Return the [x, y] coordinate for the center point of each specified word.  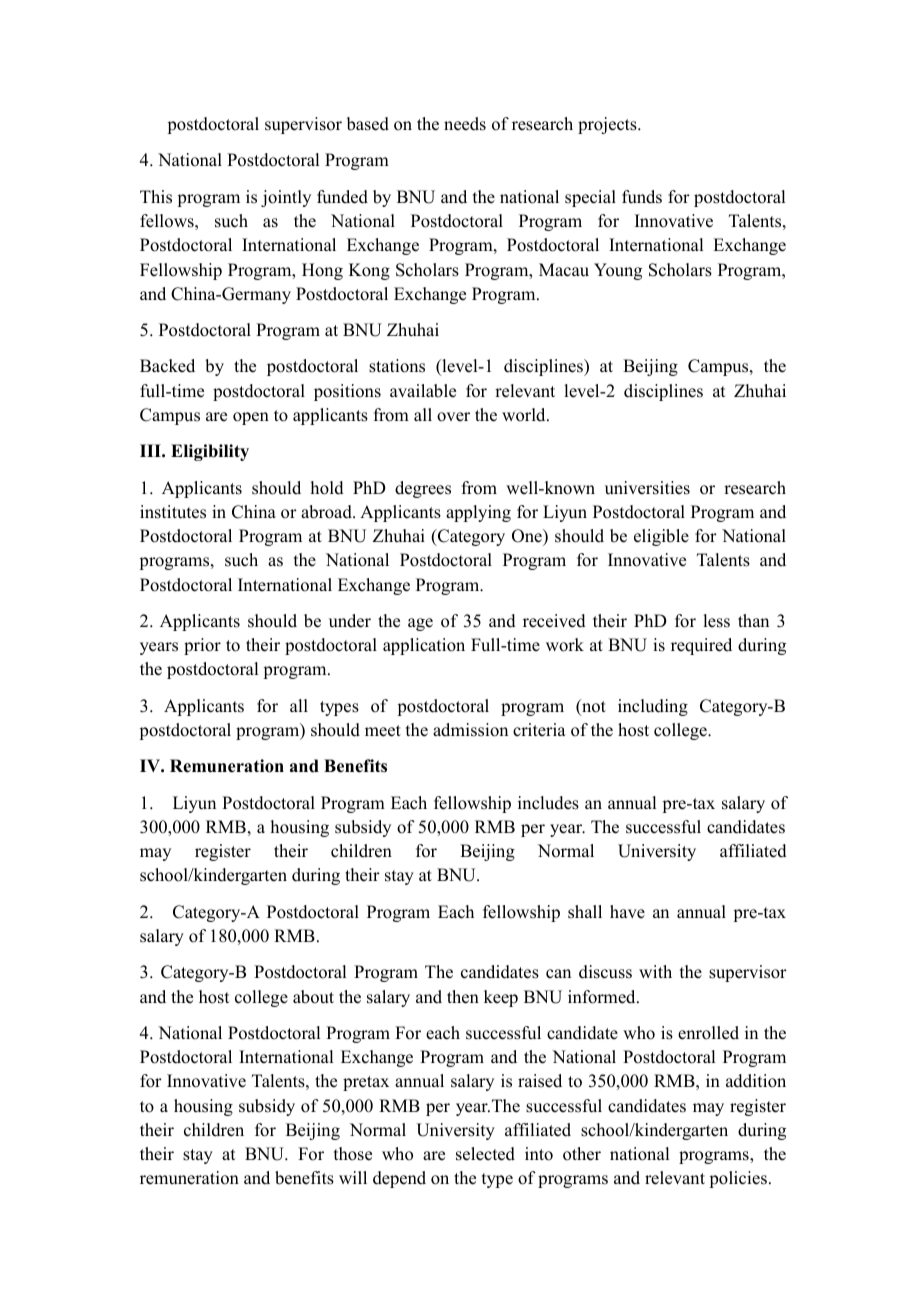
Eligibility [210, 452]
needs [465, 124]
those [353, 1154]
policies [738, 1179]
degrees [423, 489]
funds [642, 197]
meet [383, 731]
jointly [286, 198]
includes [548, 803]
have [627, 912]
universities [647, 488]
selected [485, 1154]
